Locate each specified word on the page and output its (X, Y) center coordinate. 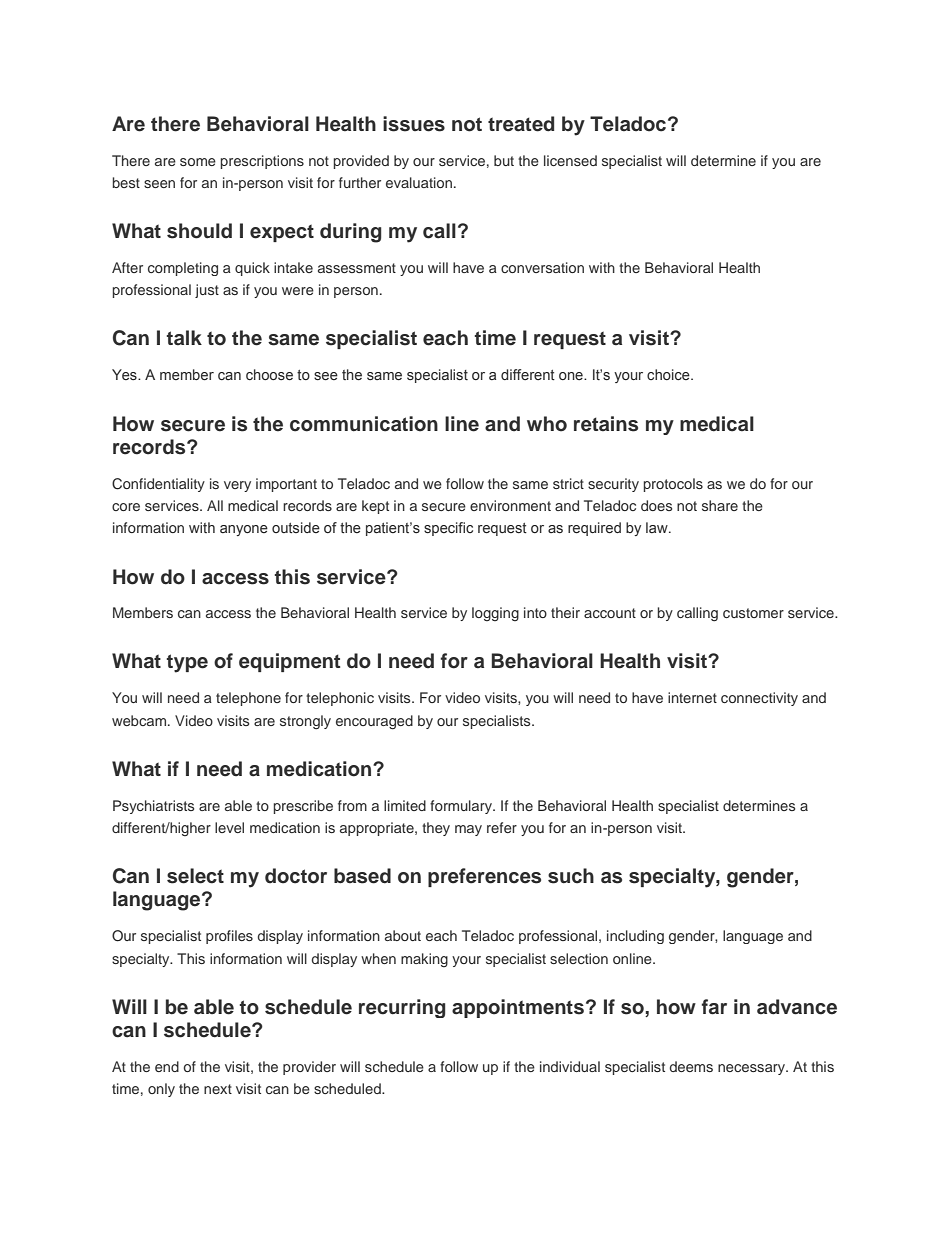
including (635, 937)
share (720, 505)
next (218, 1089)
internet (692, 697)
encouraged (374, 722)
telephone (248, 699)
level (229, 827)
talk (184, 338)
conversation (542, 267)
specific (448, 529)
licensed (570, 160)
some (198, 162)
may (468, 830)
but (504, 160)
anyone (244, 530)
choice (669, 374)
